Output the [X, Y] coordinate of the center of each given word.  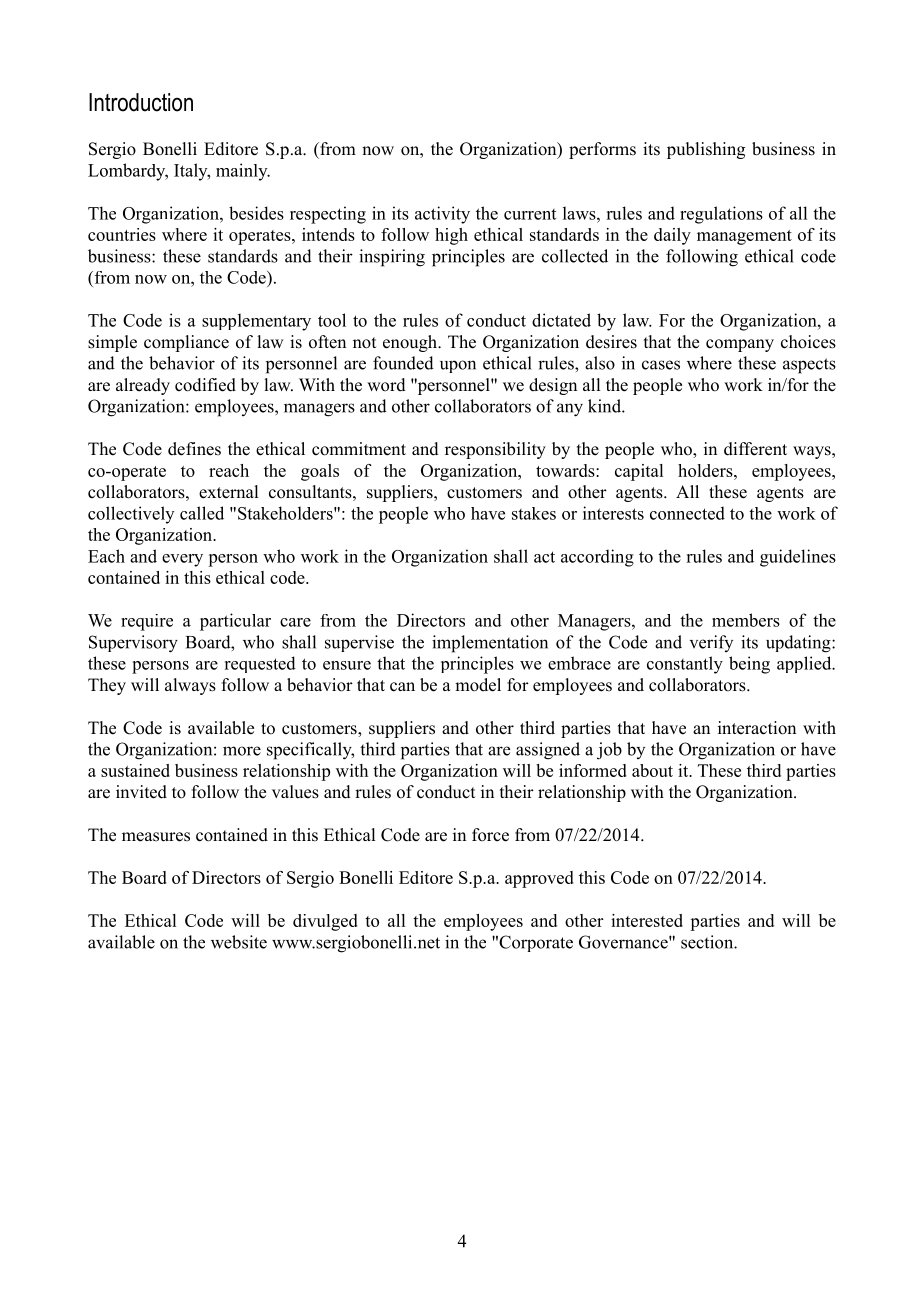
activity [442, 215]
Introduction [141, 102]
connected [687, 513]
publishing [706, 150]
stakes [534, 513]
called [202, 513]
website [239, 942]
